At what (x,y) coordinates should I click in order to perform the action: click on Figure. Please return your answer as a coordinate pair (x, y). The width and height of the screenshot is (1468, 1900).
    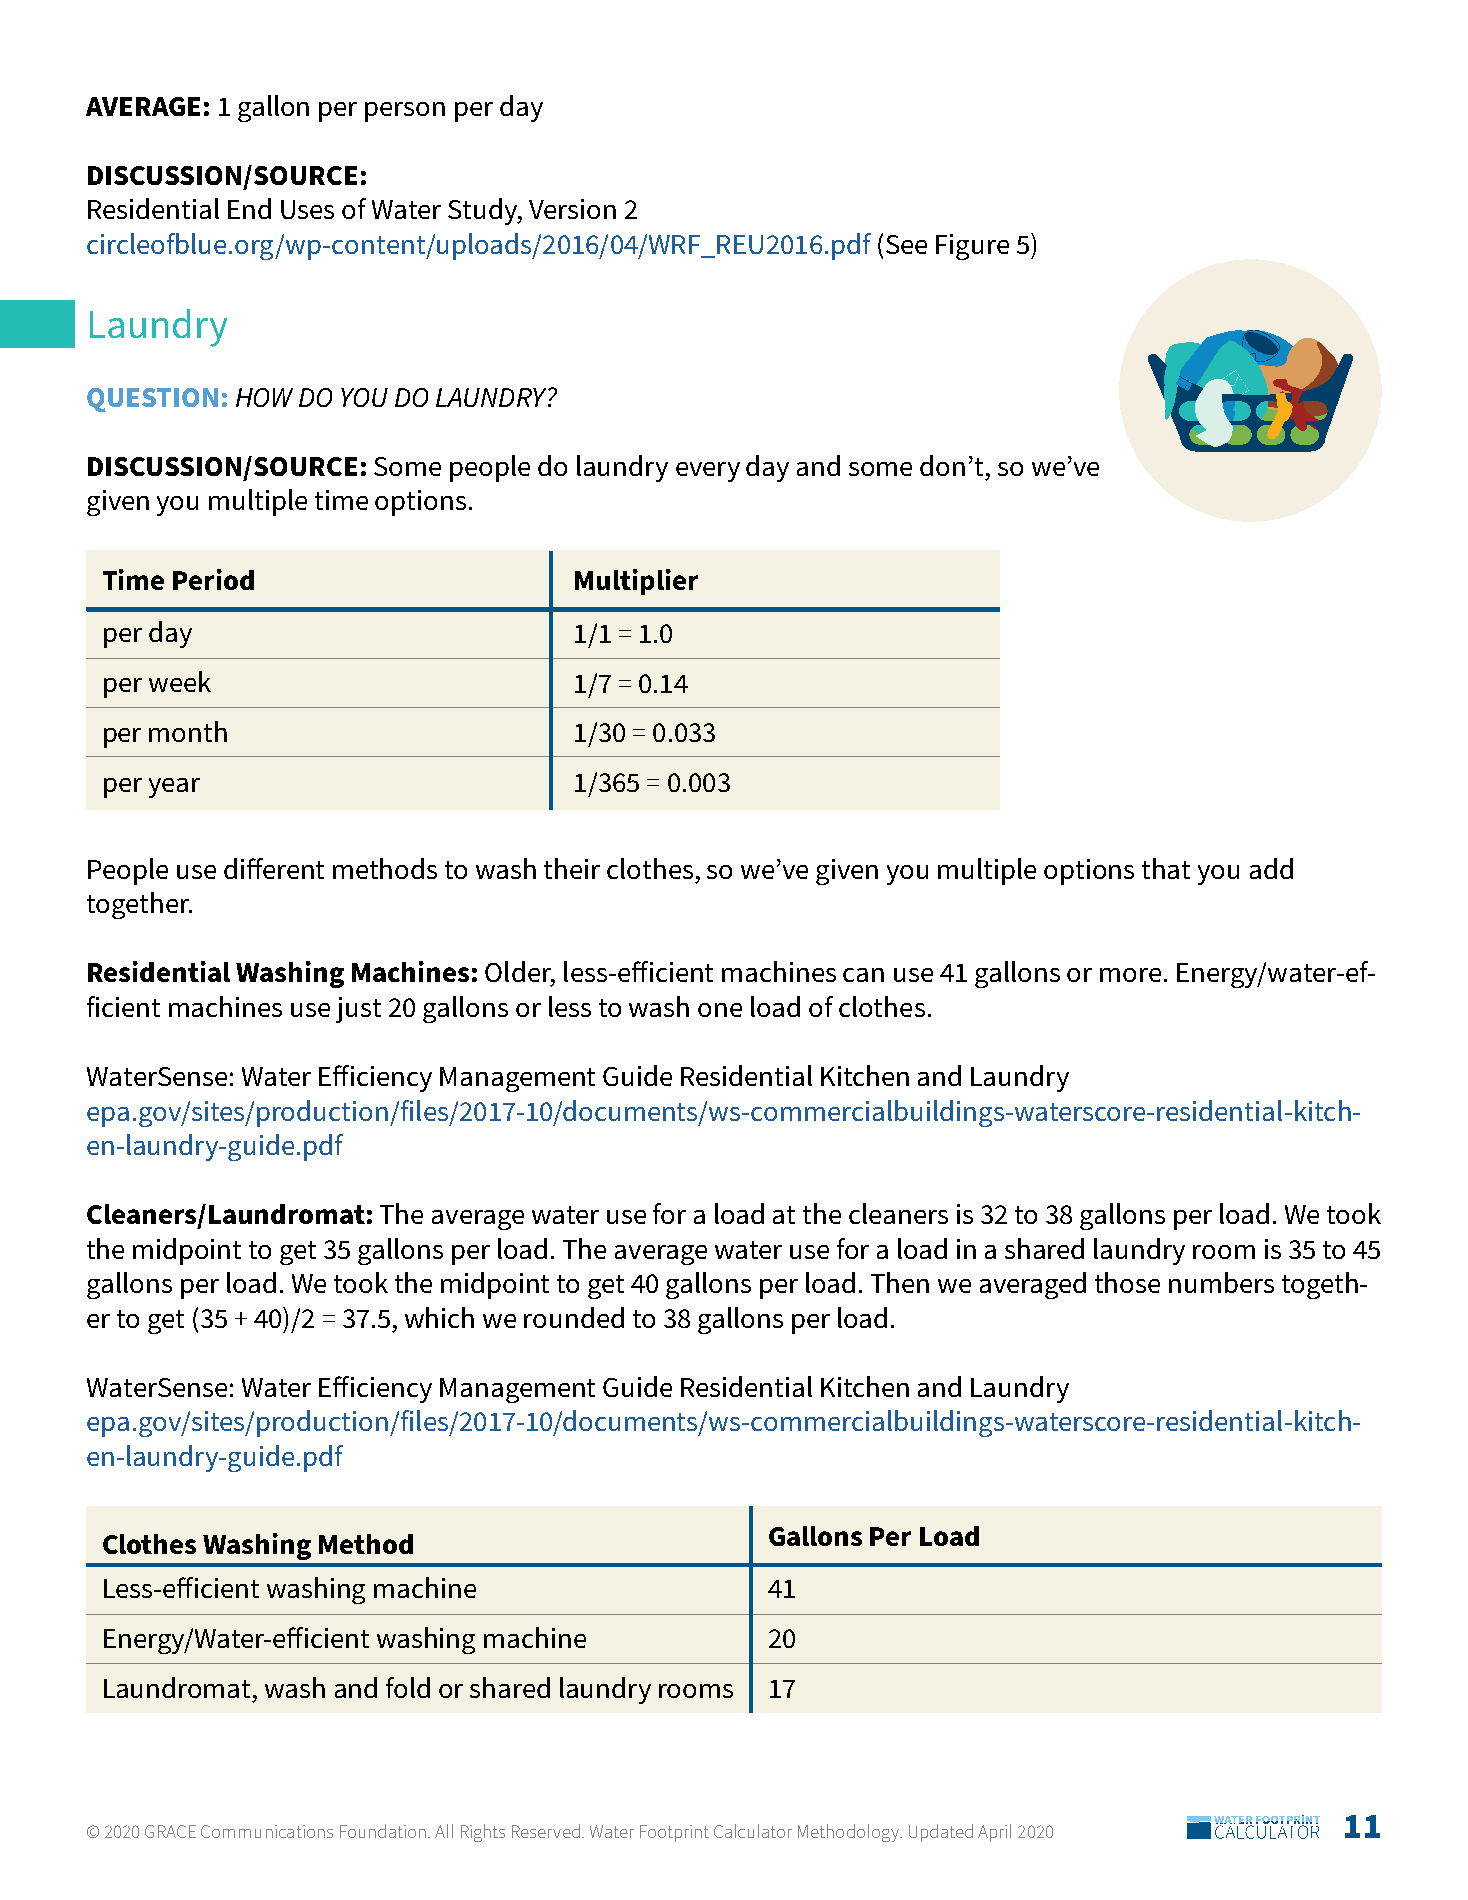
    Looking at the image, I should click on (972, 247).
